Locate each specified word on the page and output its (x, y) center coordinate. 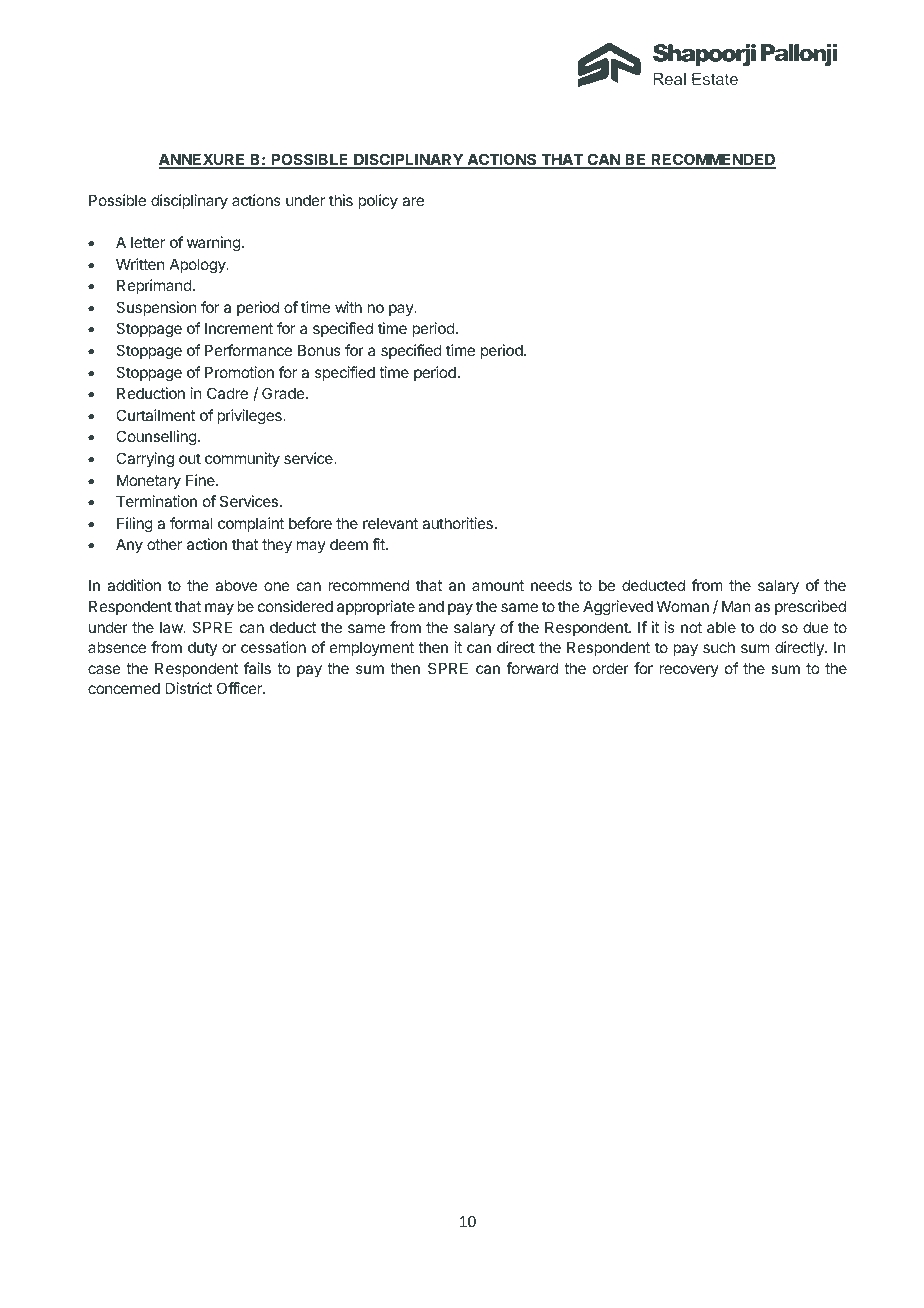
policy (378, 201)
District (189, 688)
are (413, 201)
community (242, 459)
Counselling (156, 438)
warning (214, 244)
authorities (457, 523)
